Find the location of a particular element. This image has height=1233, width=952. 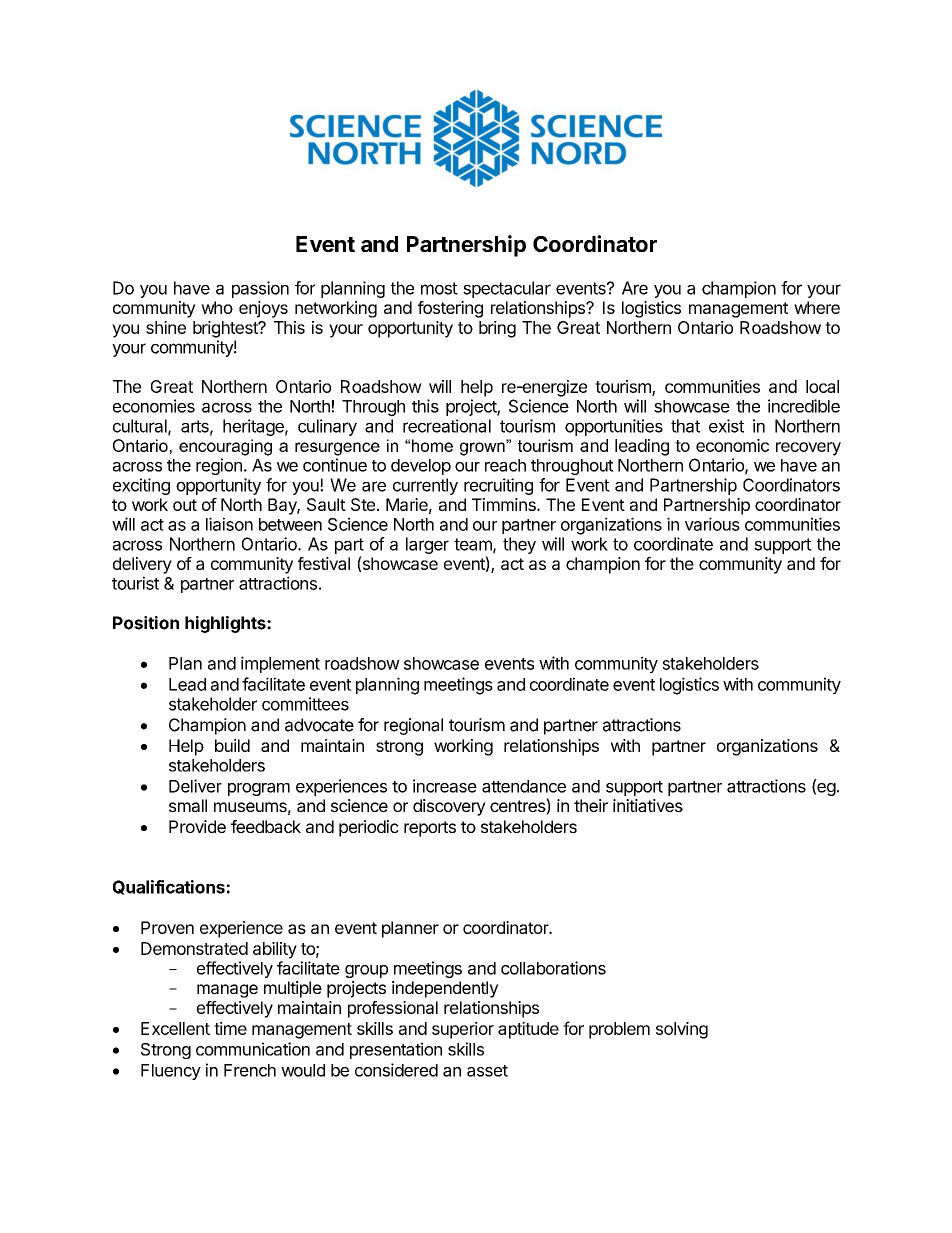

reports is located at coordinates (430, 829).
